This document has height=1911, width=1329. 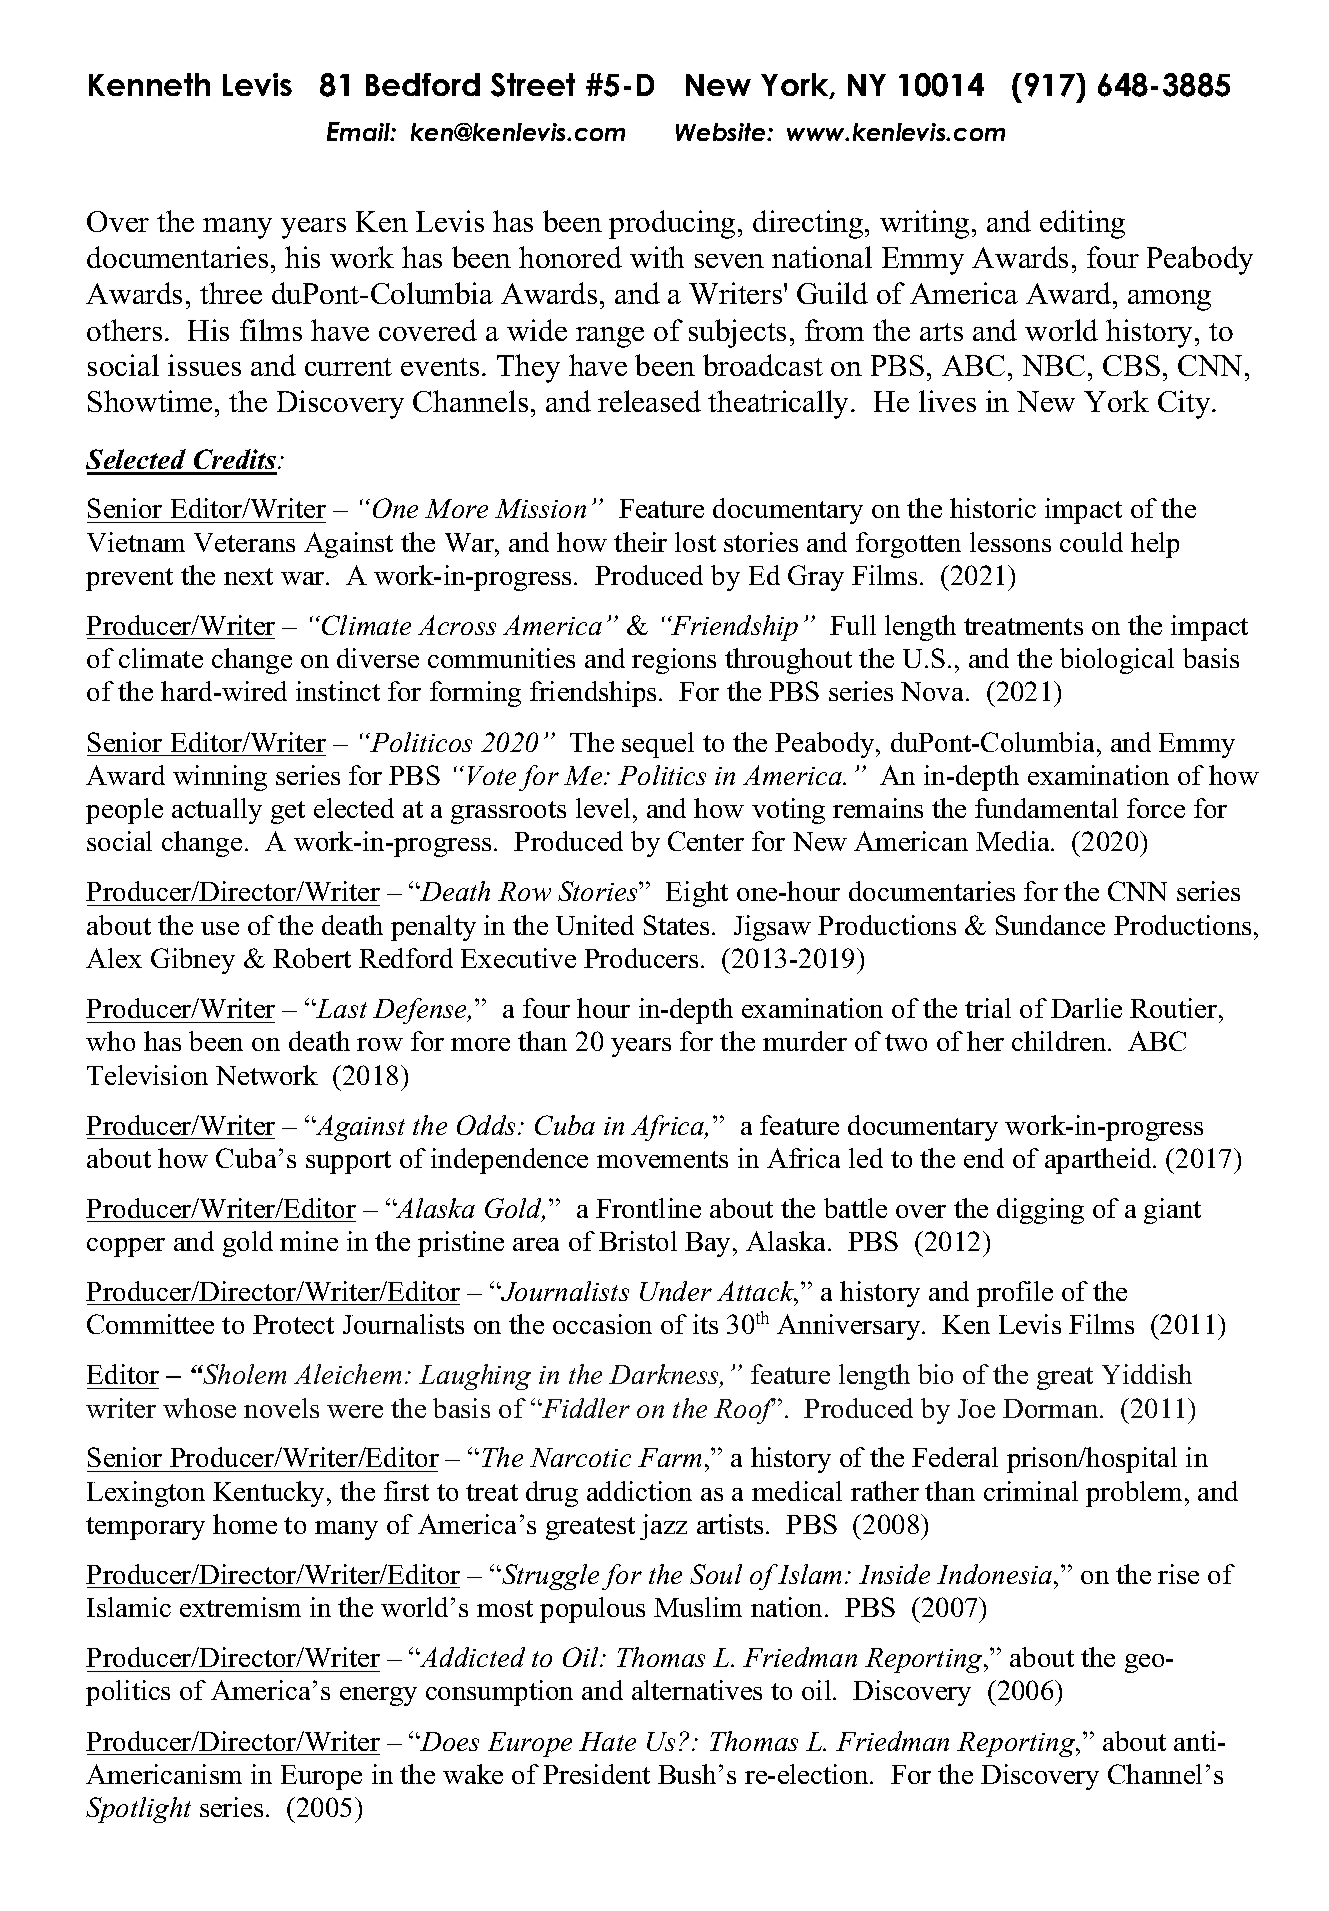 I want to click on movements, so click(x=662, y=1159).
